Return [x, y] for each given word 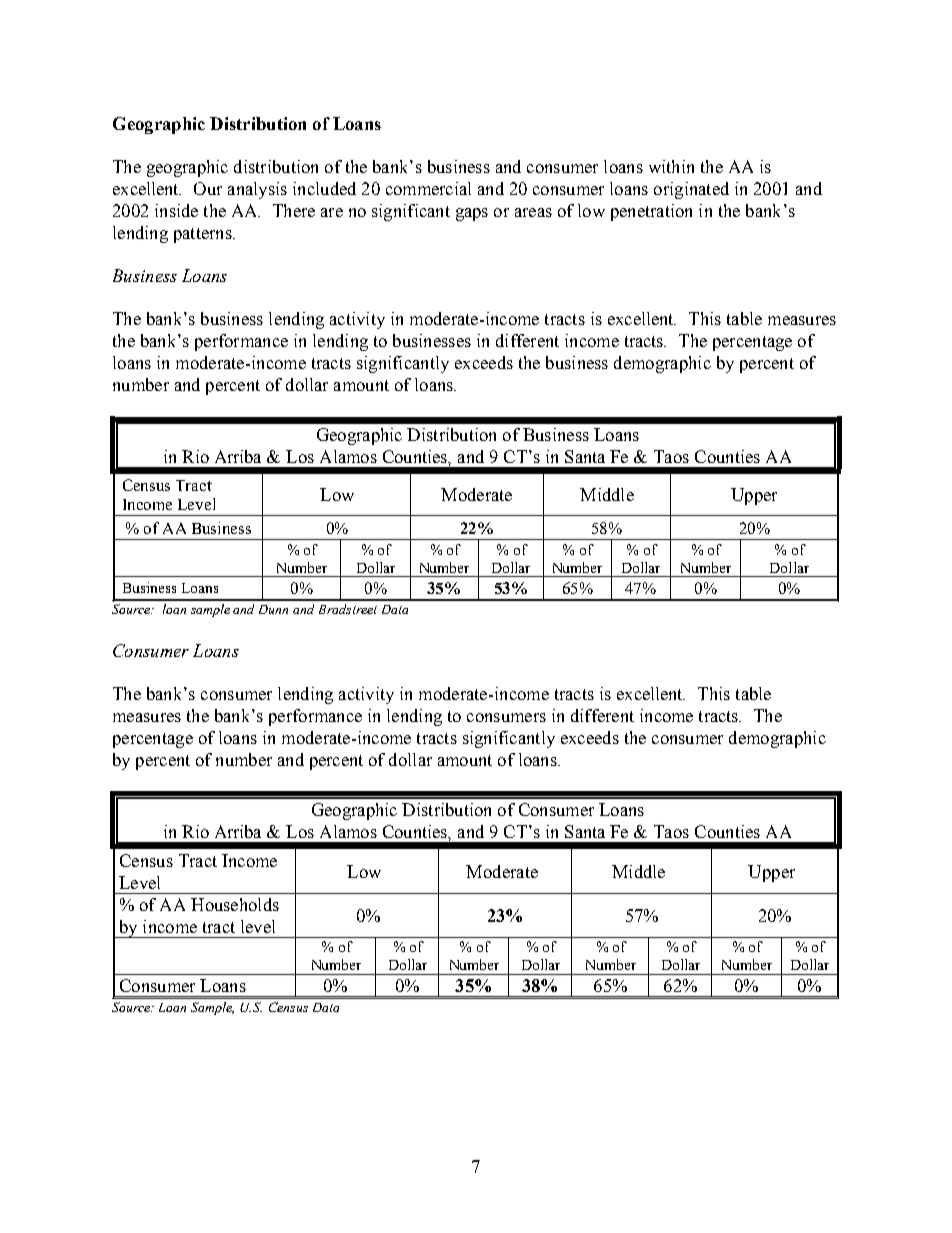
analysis [257, 190]
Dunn [273, 609]
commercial [428, 188]
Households [235, 904]
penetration [651, 212]
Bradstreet [348, 609]
